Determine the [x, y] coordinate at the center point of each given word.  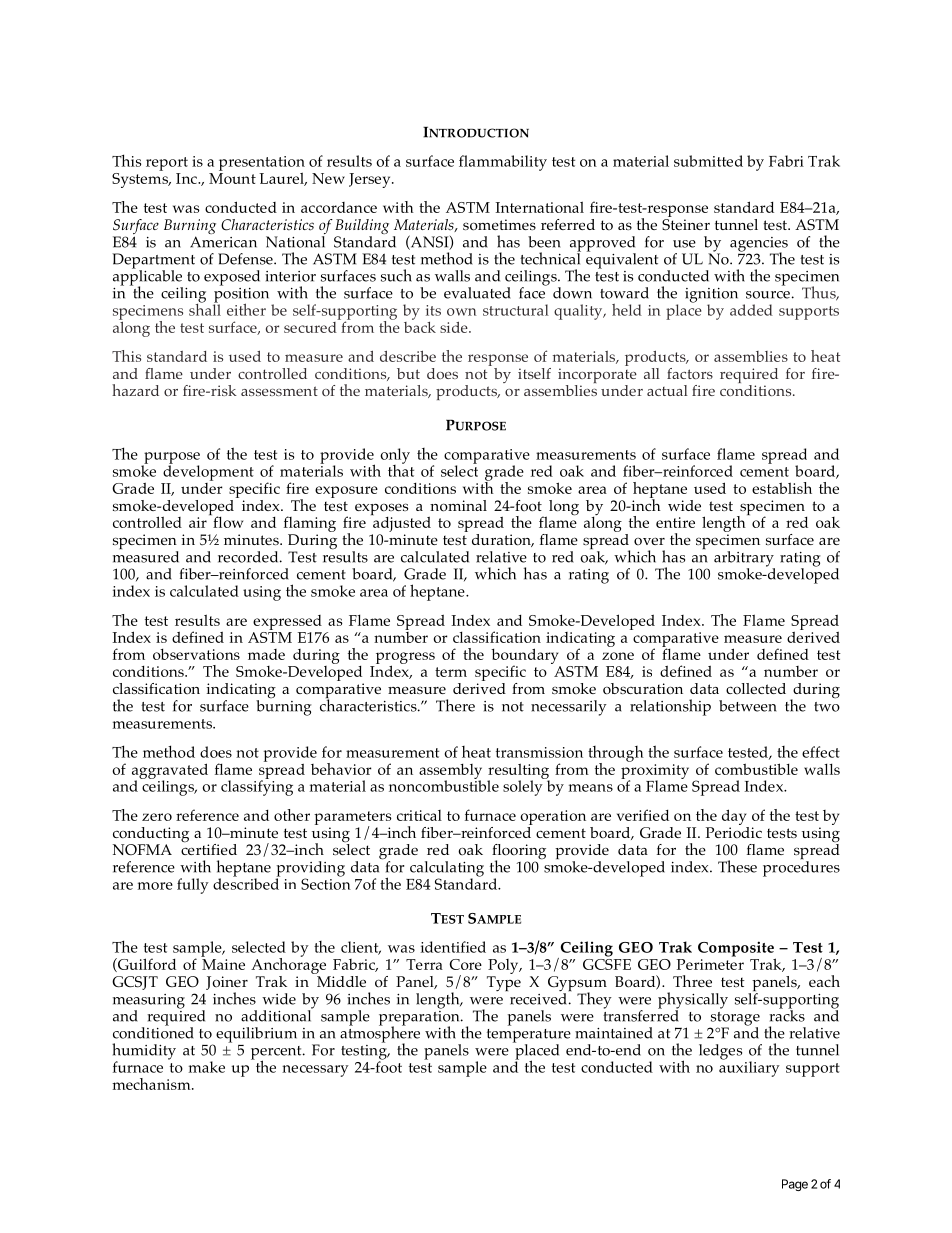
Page [795, 1185]
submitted [708, 161]
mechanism [152, 1084]
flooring [519, 853]
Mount [232, 178]
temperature [529, 1037]
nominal [458, 506]
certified [209, 848]
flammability [503, 163]
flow [227, 521]
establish [782, 488]
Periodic [734, 831]
